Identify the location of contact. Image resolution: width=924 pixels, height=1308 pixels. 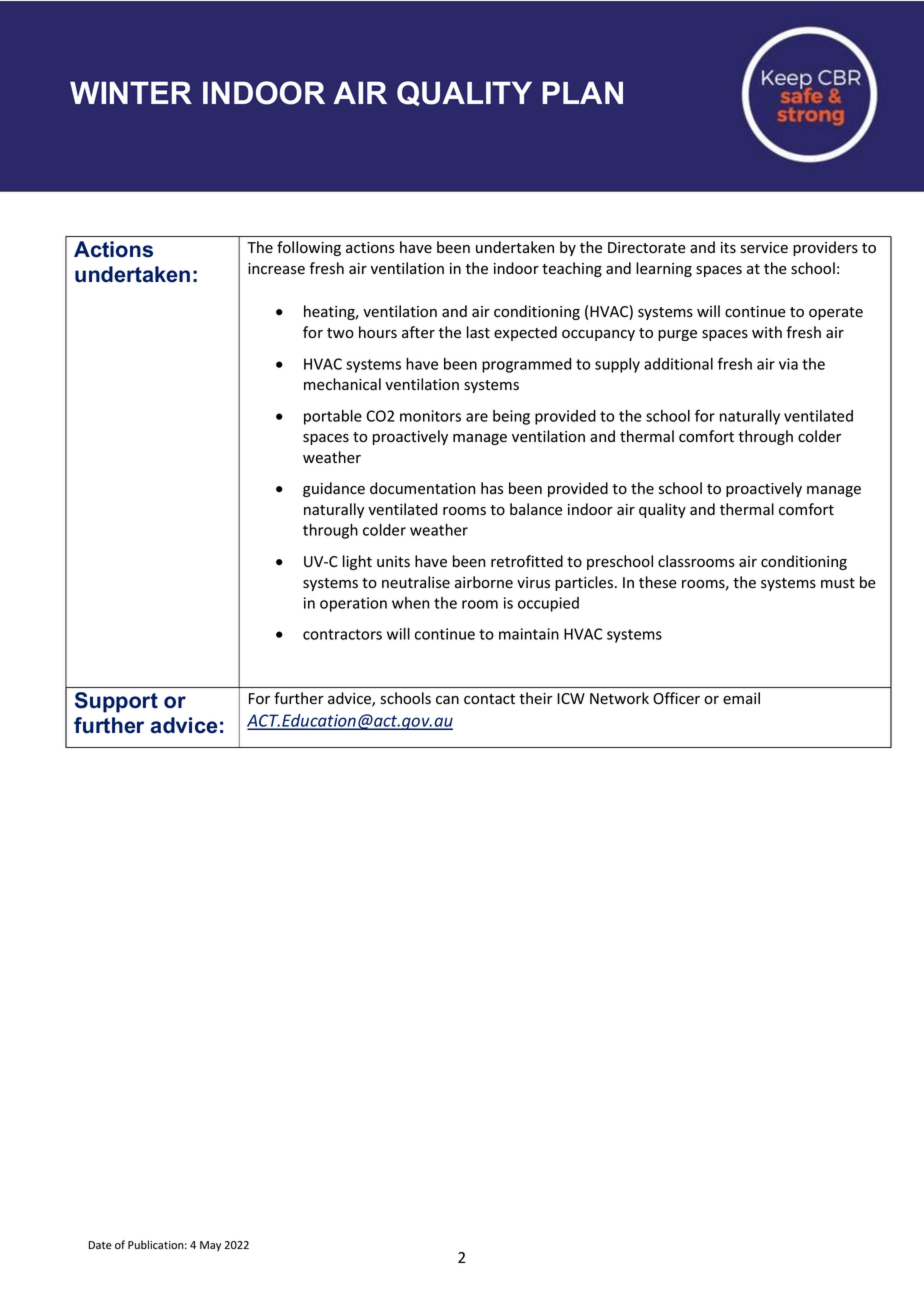
(489, 699).
